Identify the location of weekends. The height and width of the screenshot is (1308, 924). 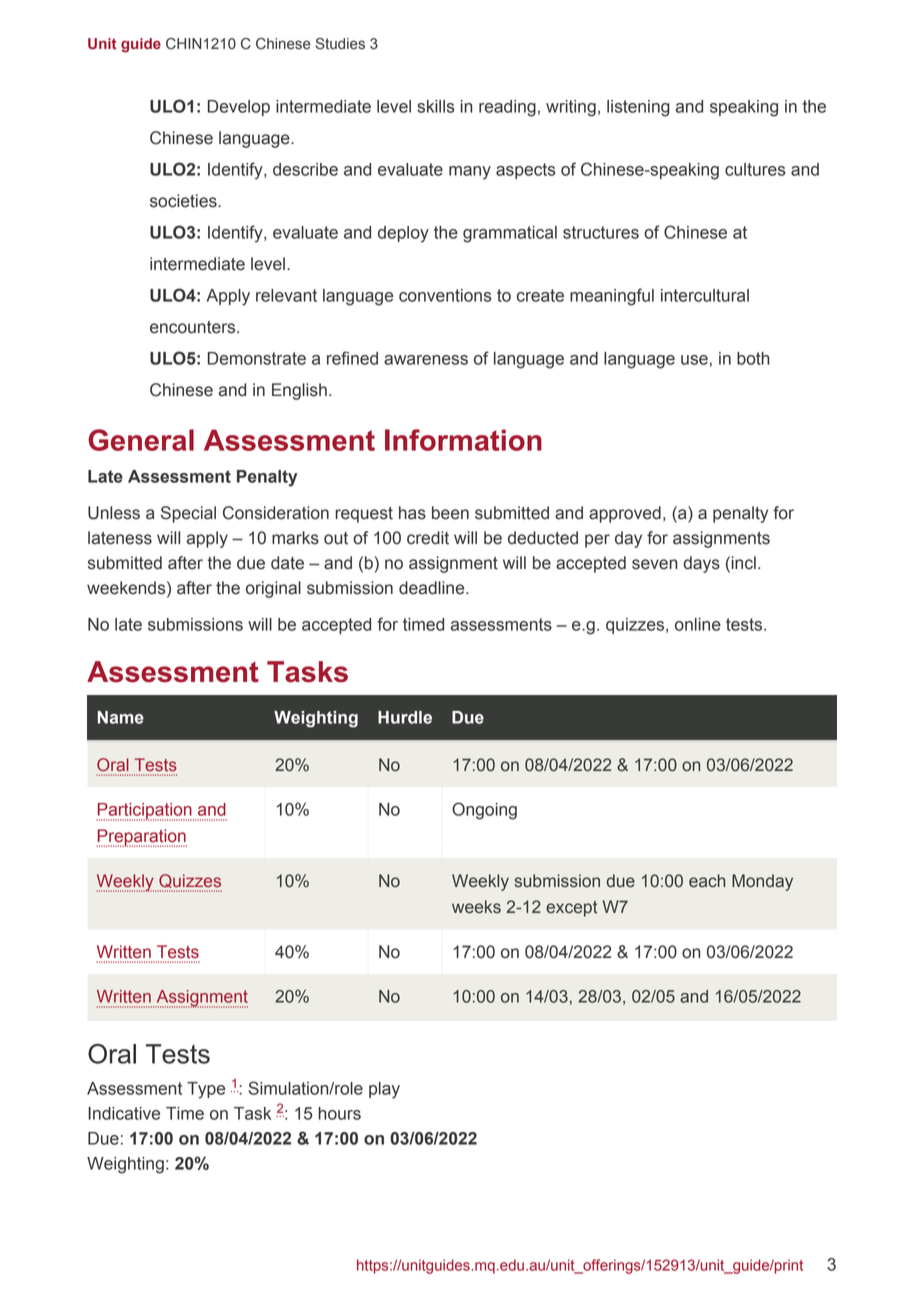
(127, 588).
